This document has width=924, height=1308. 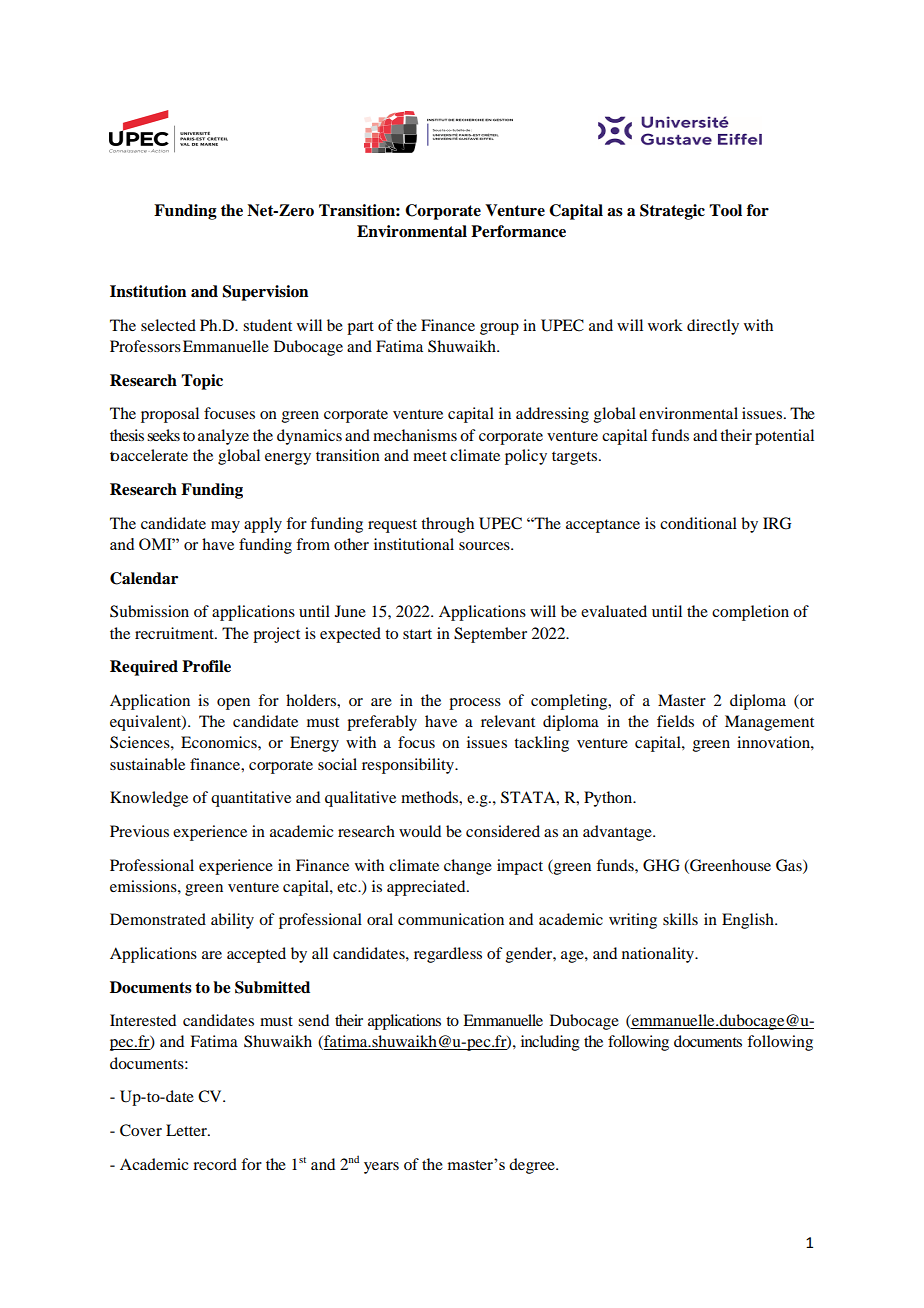 What do you see at coordinates (187, 1130) in the document?
I see `Letter` at bounding box center [187, 1130].
